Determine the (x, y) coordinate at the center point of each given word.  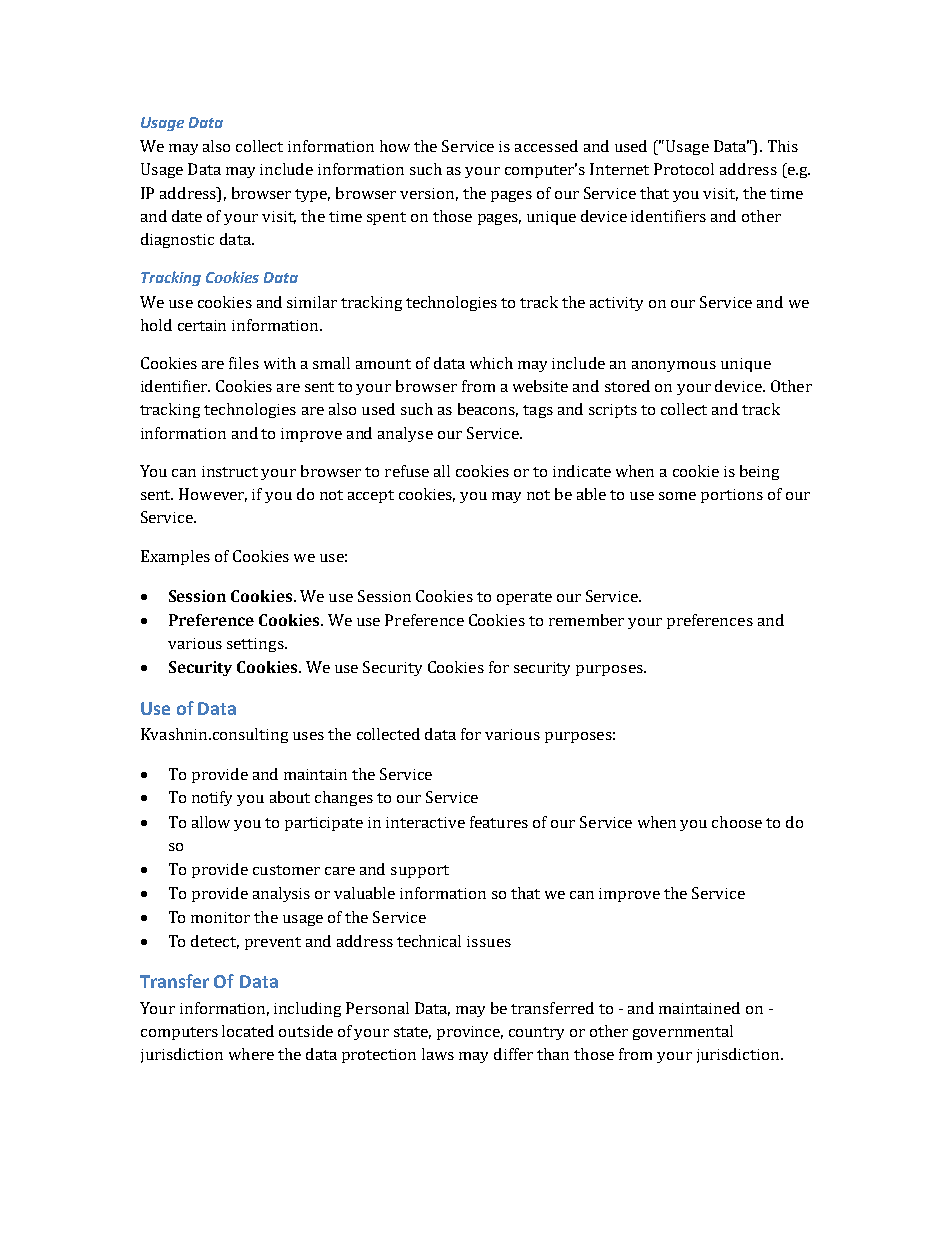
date (187, 216)
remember (586, 620)
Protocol (684, 169)
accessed (546, 146)
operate (524, 598)
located (248, 1031)
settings (256, 645)
